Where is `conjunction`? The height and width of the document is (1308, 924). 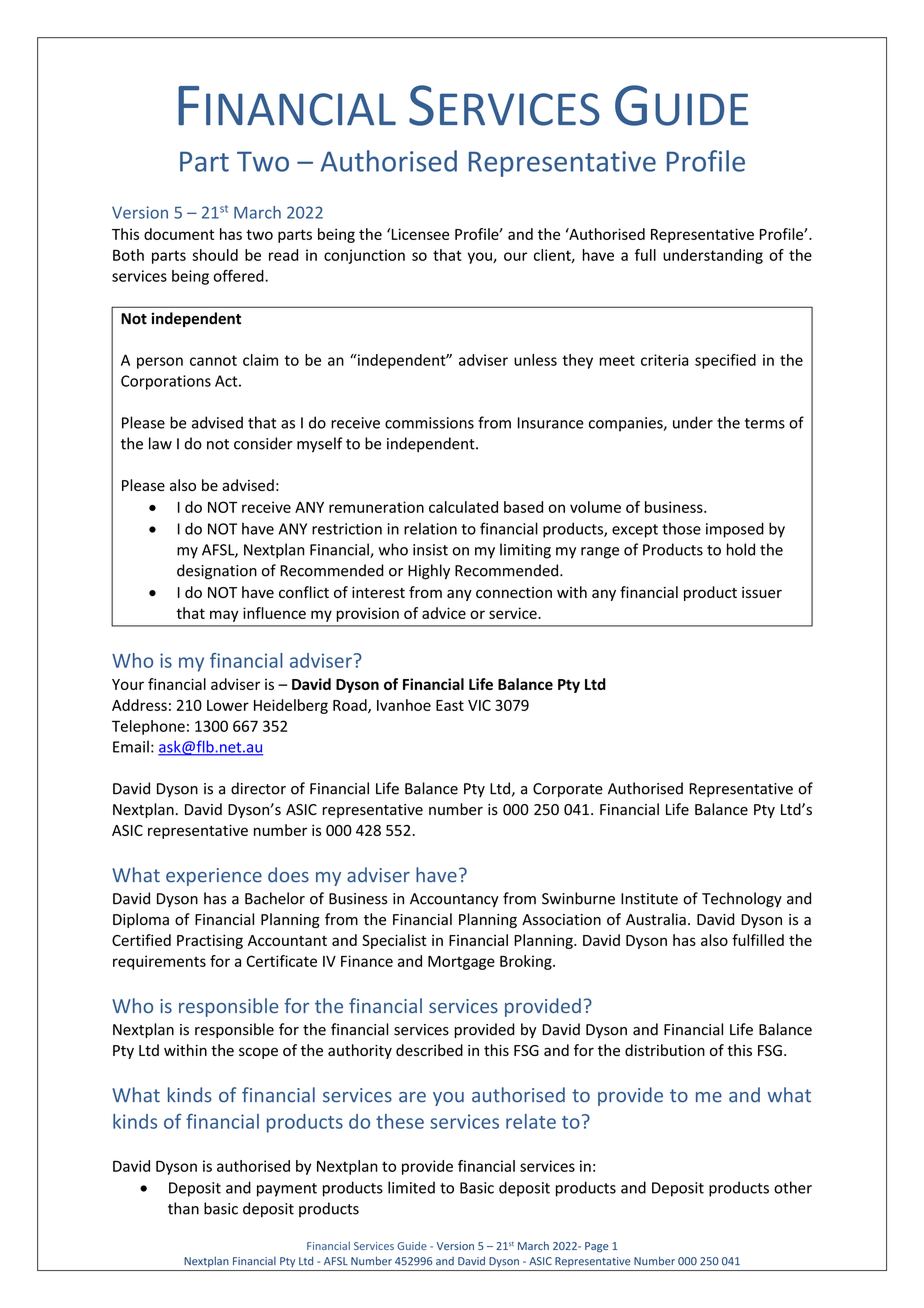 conjunction is located at coordinates (364, 256).
